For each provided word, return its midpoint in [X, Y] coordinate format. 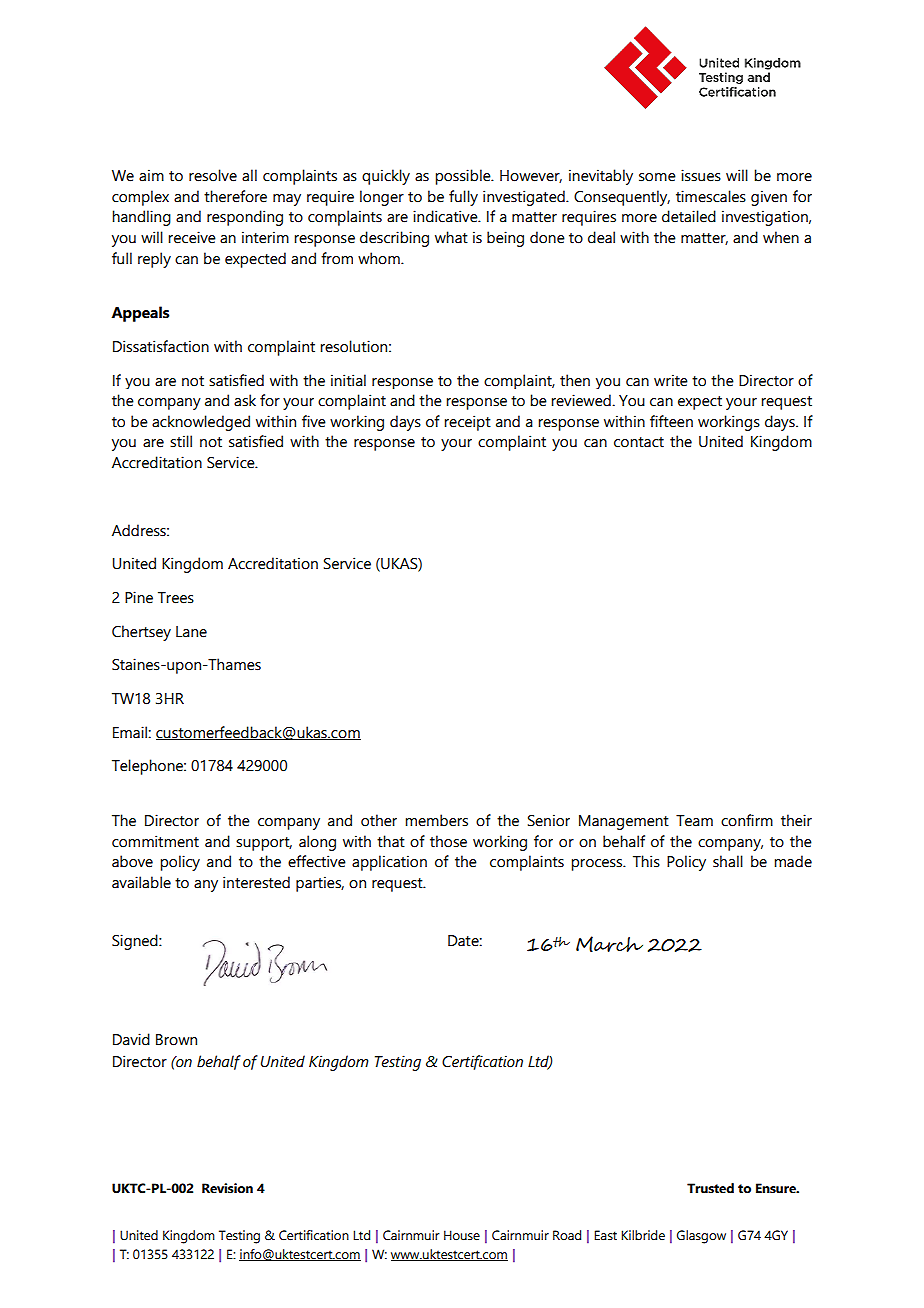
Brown [176, 1040]
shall [728, 861]
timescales [711, 196]
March [609, 944]
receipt [467, 423]
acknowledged [201, 423]
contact [639, 442]
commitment [155, 841]
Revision [227, 1188]
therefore [235, 196]
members [436, 820]
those [448, 841]
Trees [176, 598]
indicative [446, 216]
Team [694, 821]
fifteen [671, 421]
